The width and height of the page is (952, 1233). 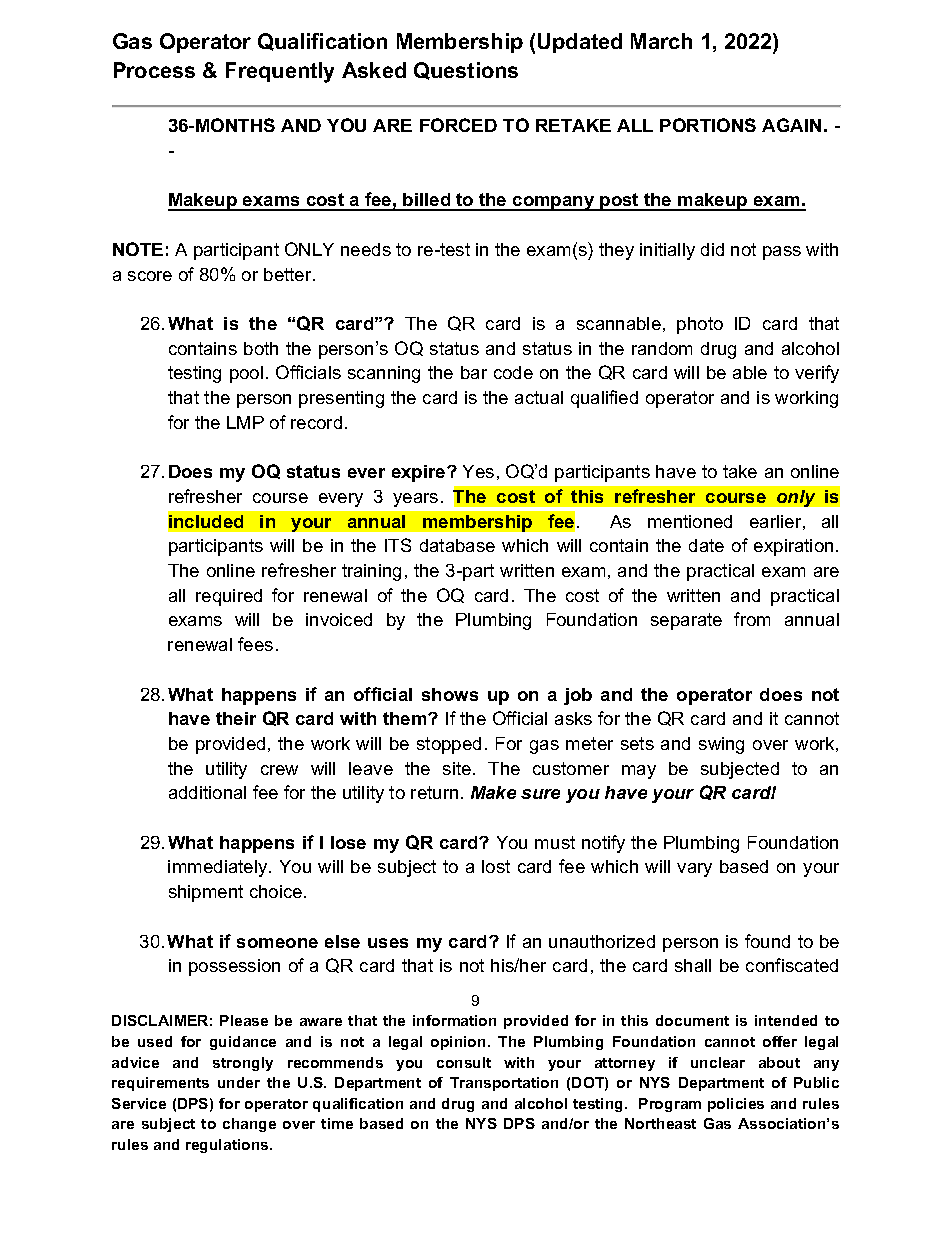 What do you see at coordinates (721, 745) in the page?
I see `swing` at bounding box center [721, 745].
